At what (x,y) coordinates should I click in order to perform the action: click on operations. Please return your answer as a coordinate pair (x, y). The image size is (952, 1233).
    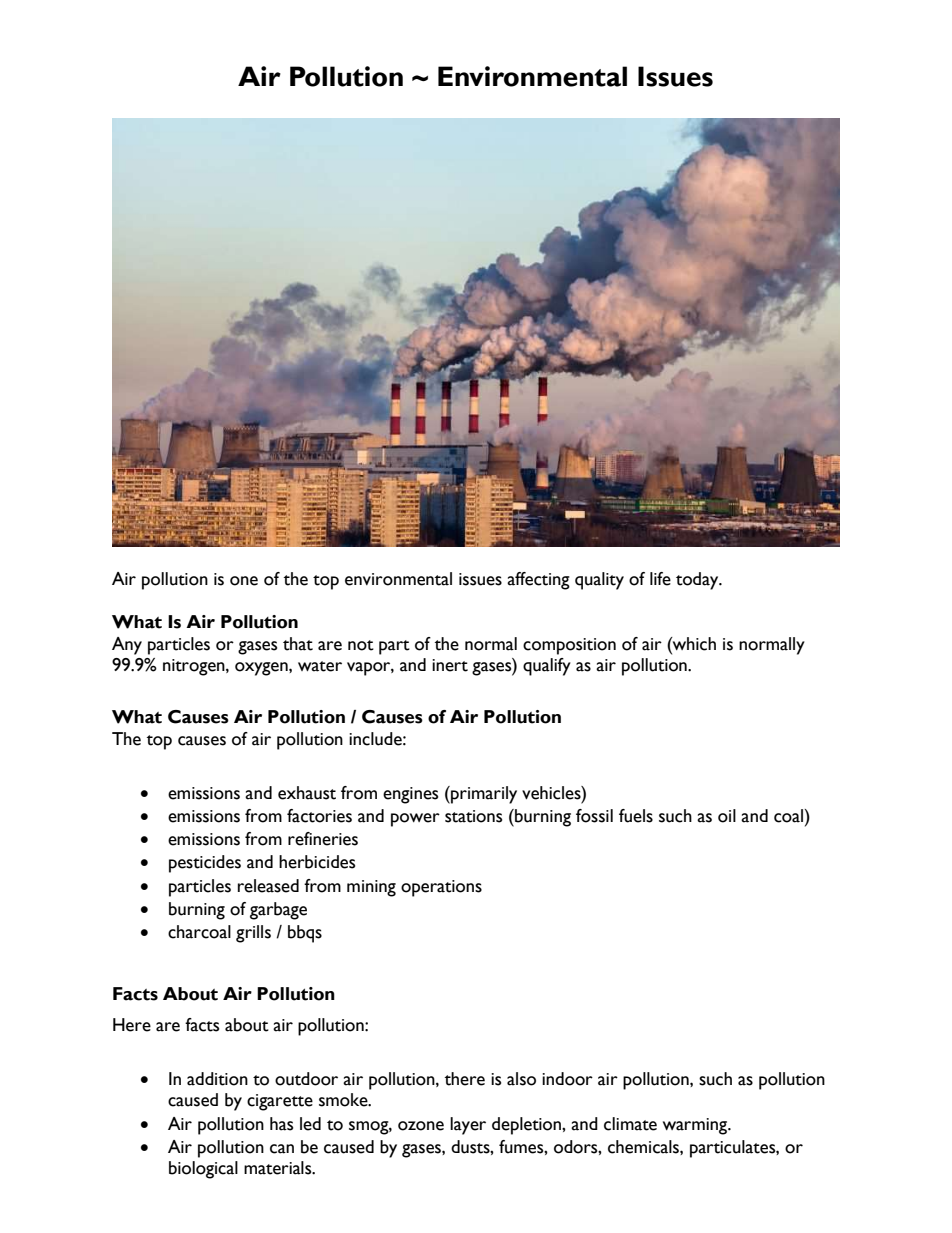
    Looking at the image, I should click on (441, 888).
